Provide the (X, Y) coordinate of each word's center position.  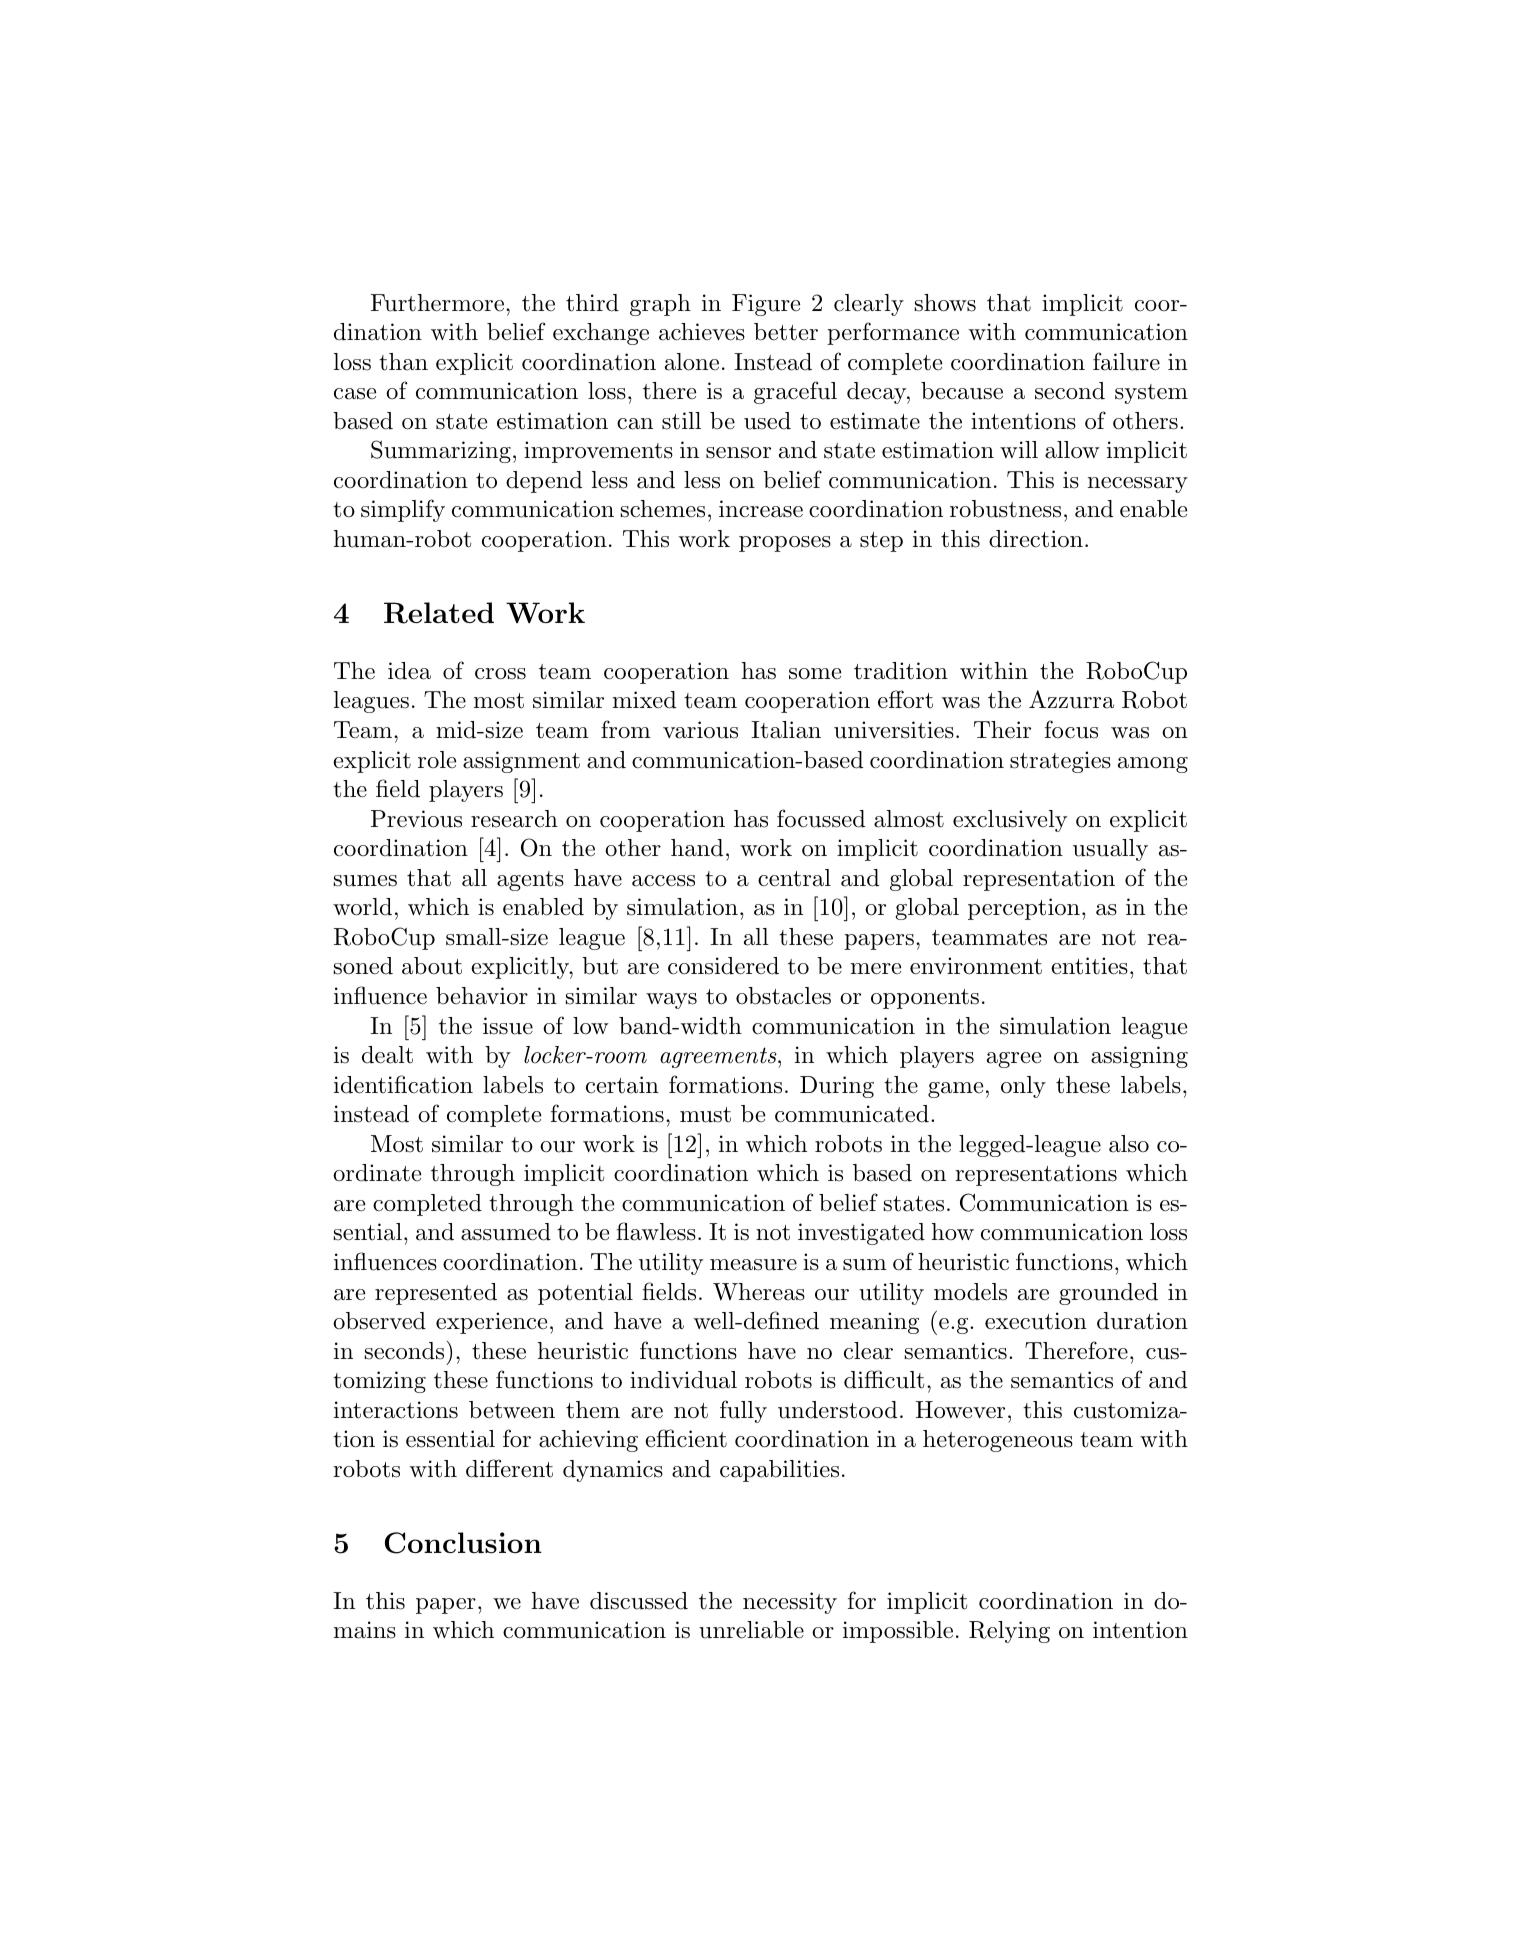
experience (491, 1323)
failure (1126, 361)
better (786, 332)
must (705, 1115)
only (1023, 1087)
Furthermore (439, 303)
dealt (387, 1055)
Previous (416, 819)
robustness (1005, 509)
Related (439, 613)
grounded (1108, 1294)
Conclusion (463, 1543)
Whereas (759, 1292)
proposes (785, 544)
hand (697, 848)
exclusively (1010, 821)
